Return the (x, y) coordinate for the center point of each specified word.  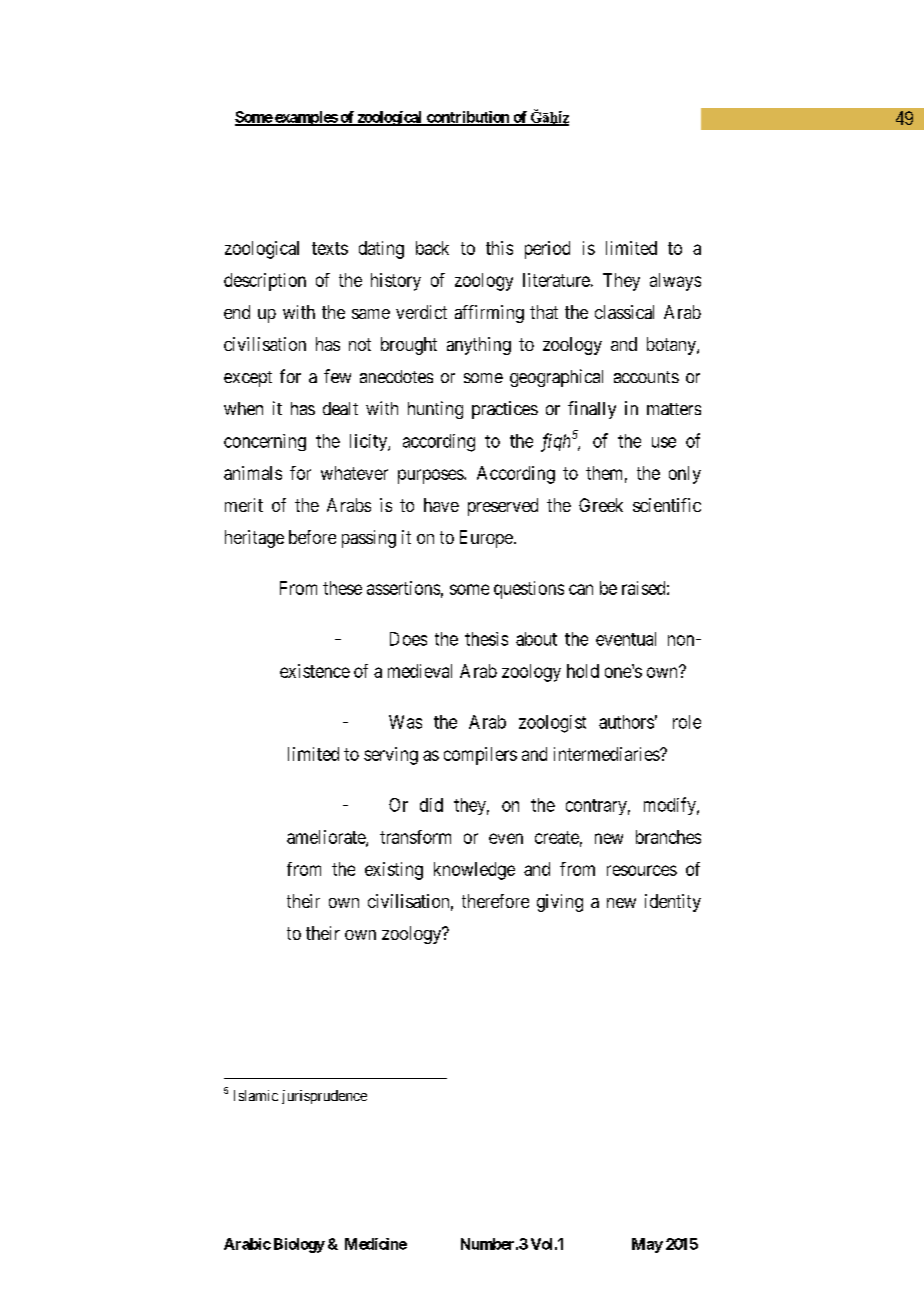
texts (330, 248)
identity (673, 903)
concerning (265, 442)
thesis (486, 639)
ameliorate (327, 838)
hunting (435, 410)
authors (626, 722)
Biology (299, 1245)
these (342, 588)
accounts (646, 377)
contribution (467, 118)
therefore (495, 901)
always (675, 282)
